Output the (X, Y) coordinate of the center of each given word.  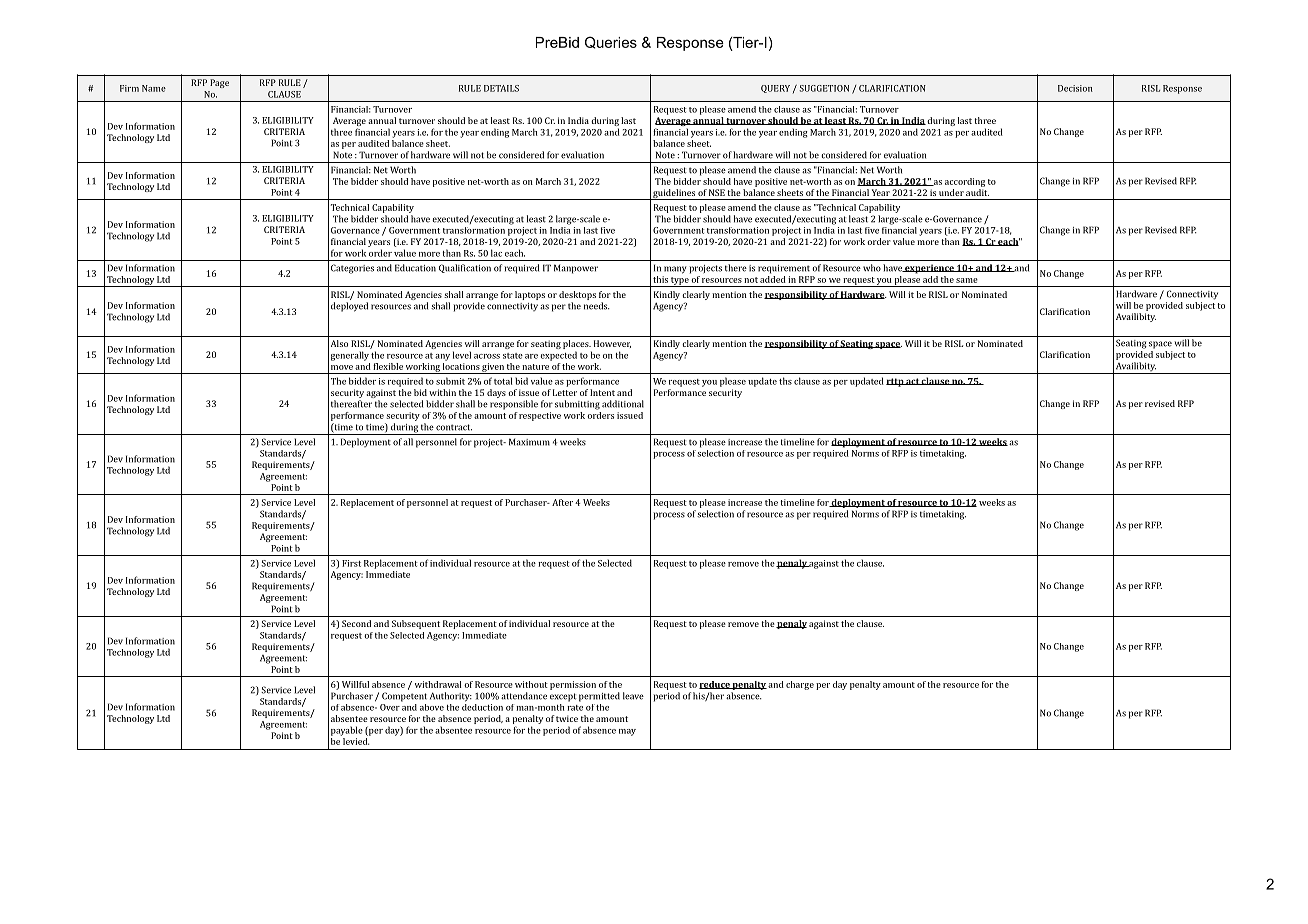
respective (540, 416)
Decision (1075, 88)
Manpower (576, 269)
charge (800, 685)
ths (785, 381)
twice (567, 718)
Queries (611, 42)
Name (154, 88)
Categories (352, 269)
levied (355, 740)
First (351, 563)
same (967, 280)
